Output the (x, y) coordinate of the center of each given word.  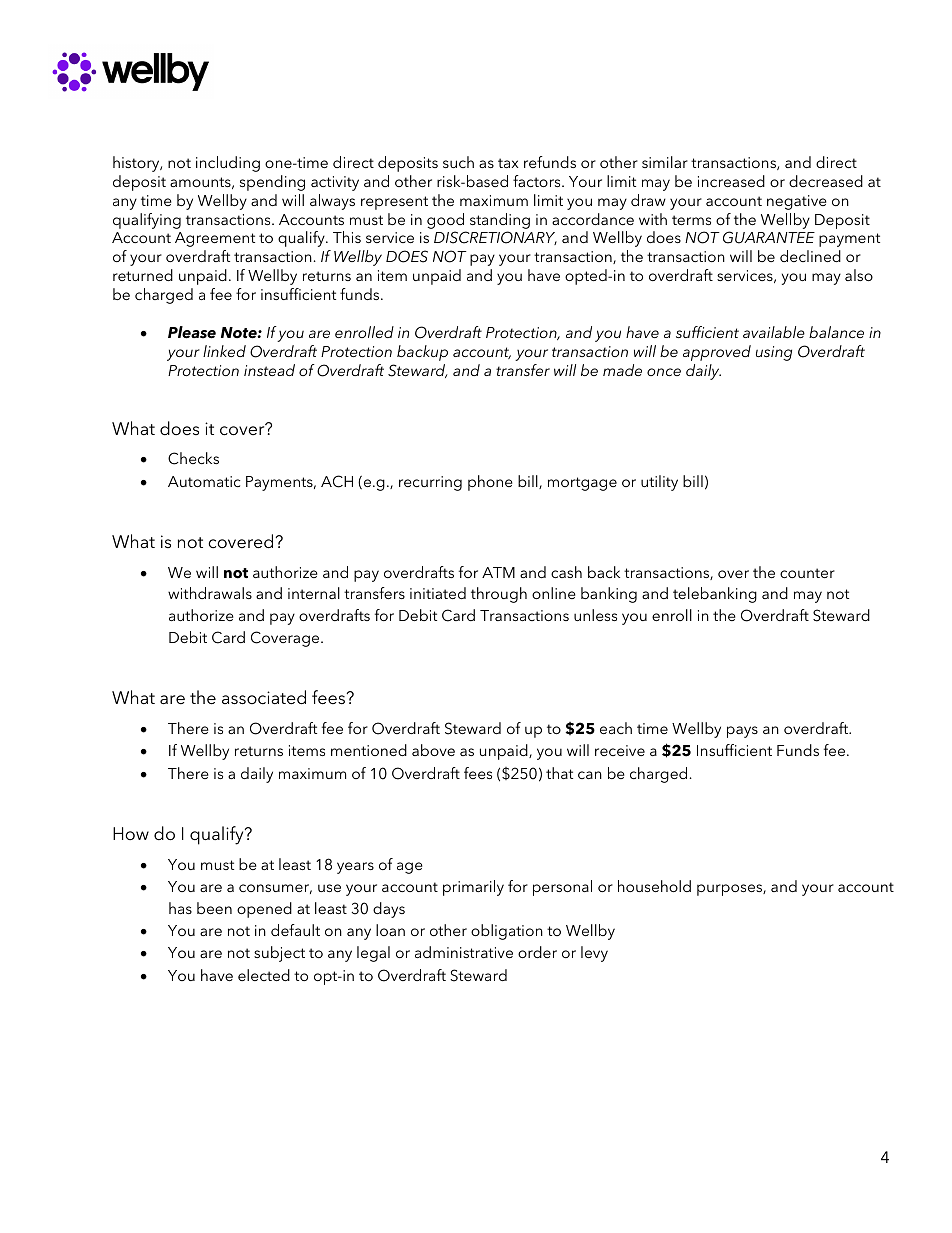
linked (224, 351)
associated (264, 697)
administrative (464, 952)
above (433, 750)
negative (796, 202)
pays (742, 732)
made (622, 370)
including (228, 164)
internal (314, 593)
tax (508, 163)
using (774, 353)
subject (279, 954)
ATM (498, 572)
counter (807, 573)
